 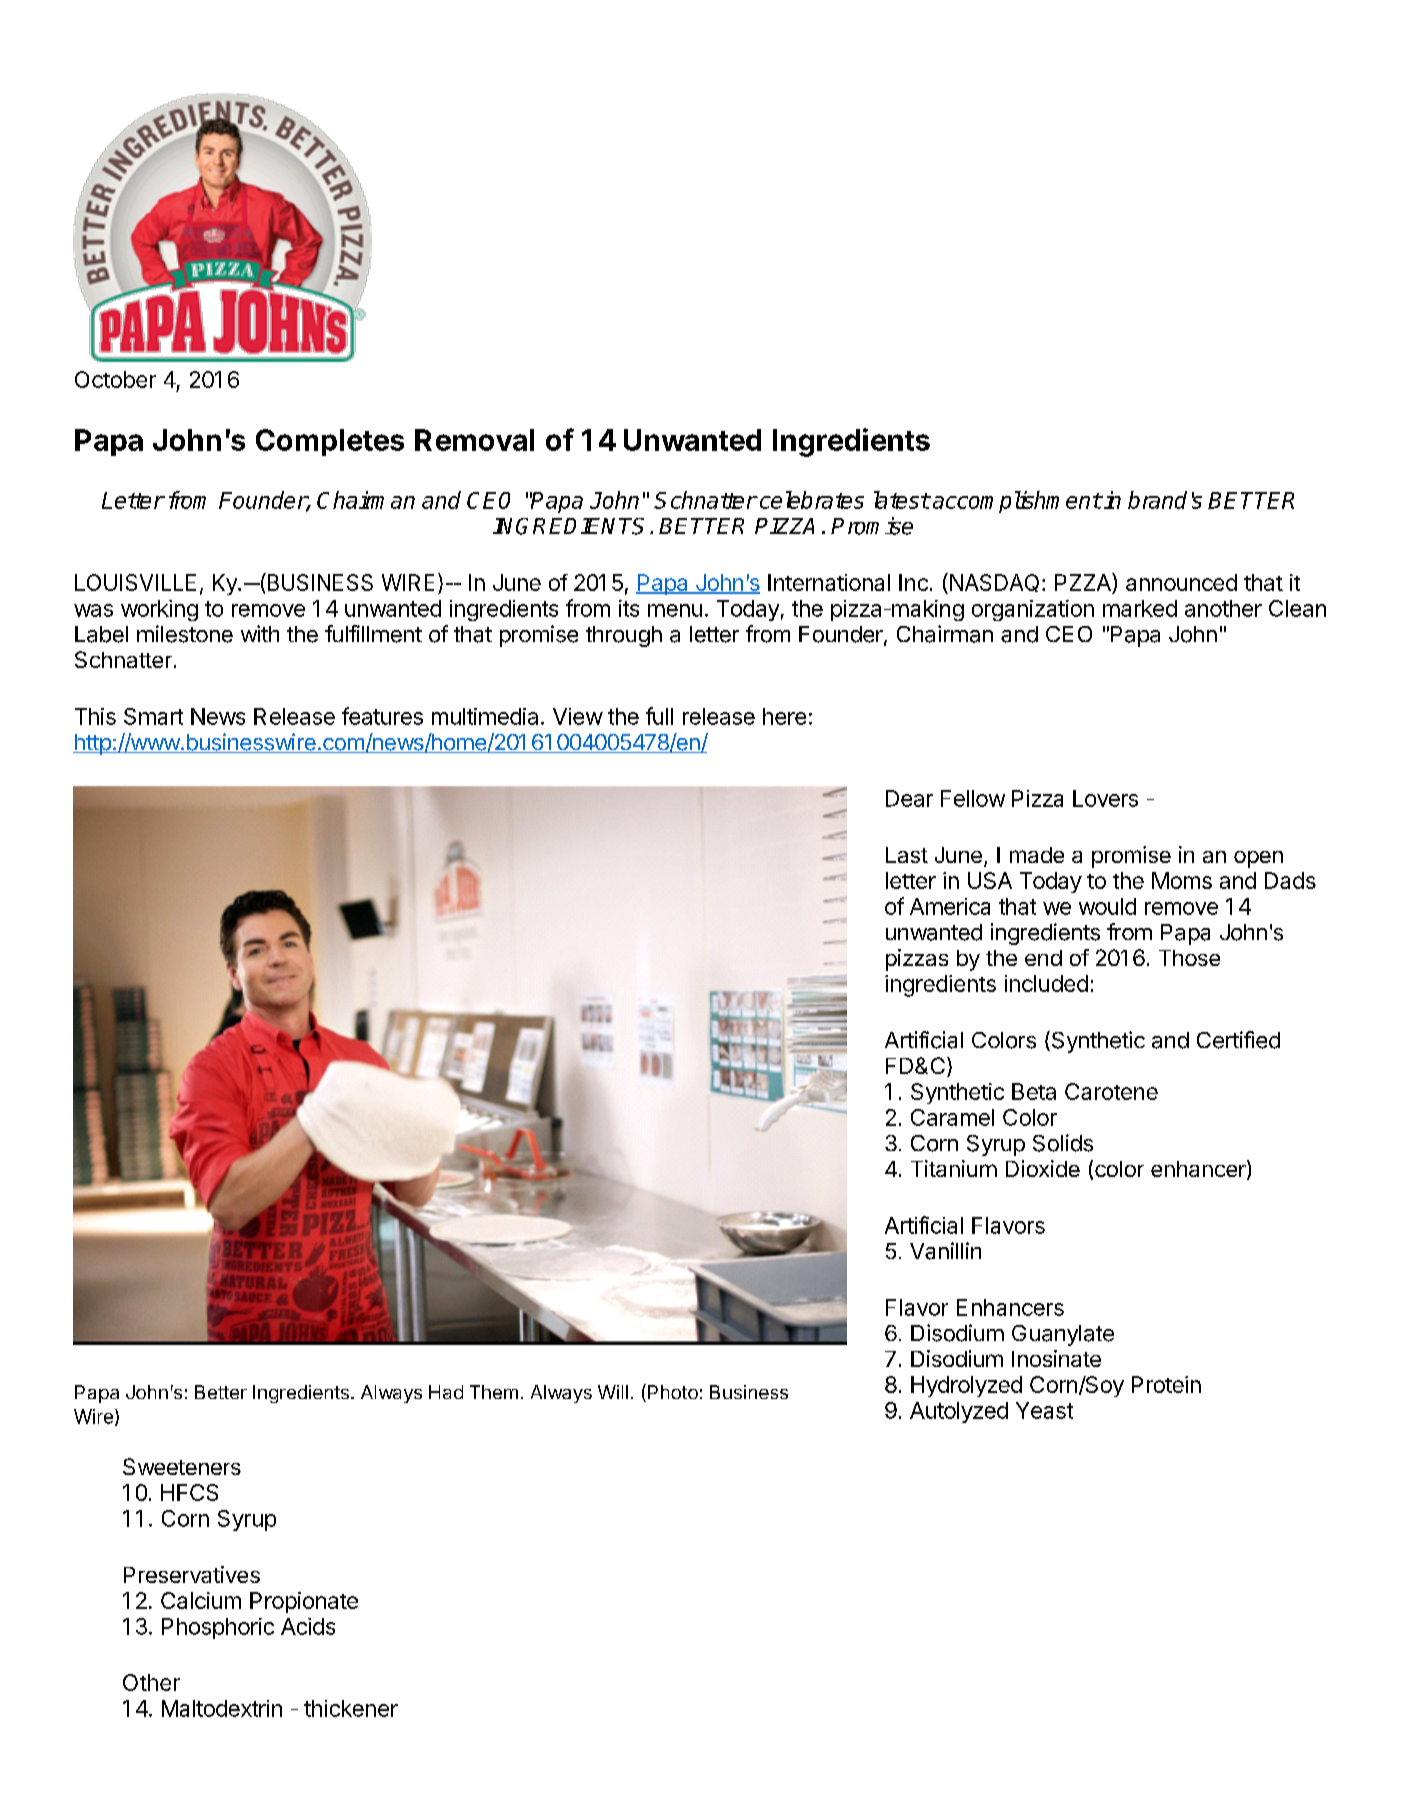 I want to click on accomplishment, so click(x=1017, y=502).
